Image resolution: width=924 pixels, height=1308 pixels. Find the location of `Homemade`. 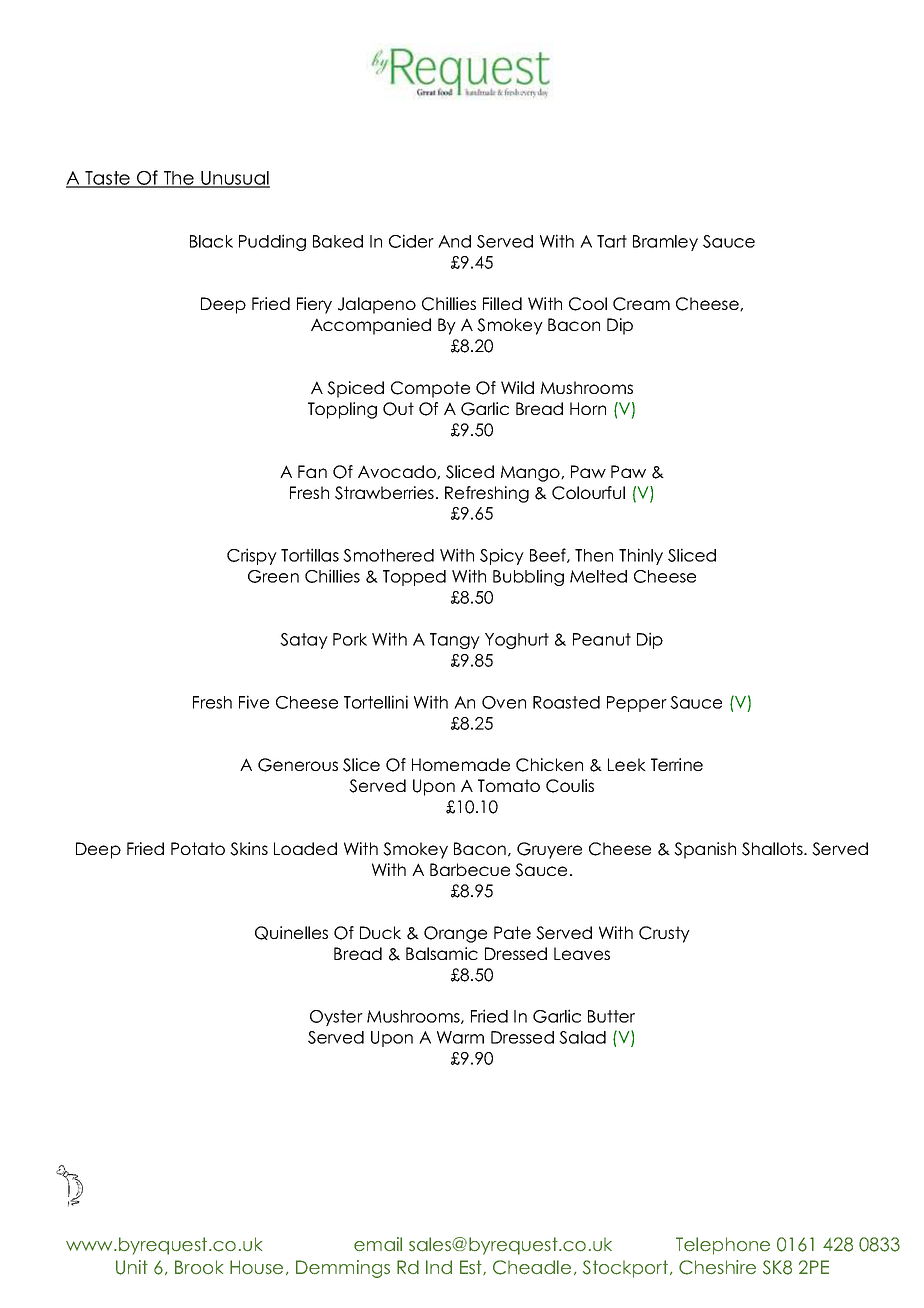

Homemade is located at coordinates (461, 764).
